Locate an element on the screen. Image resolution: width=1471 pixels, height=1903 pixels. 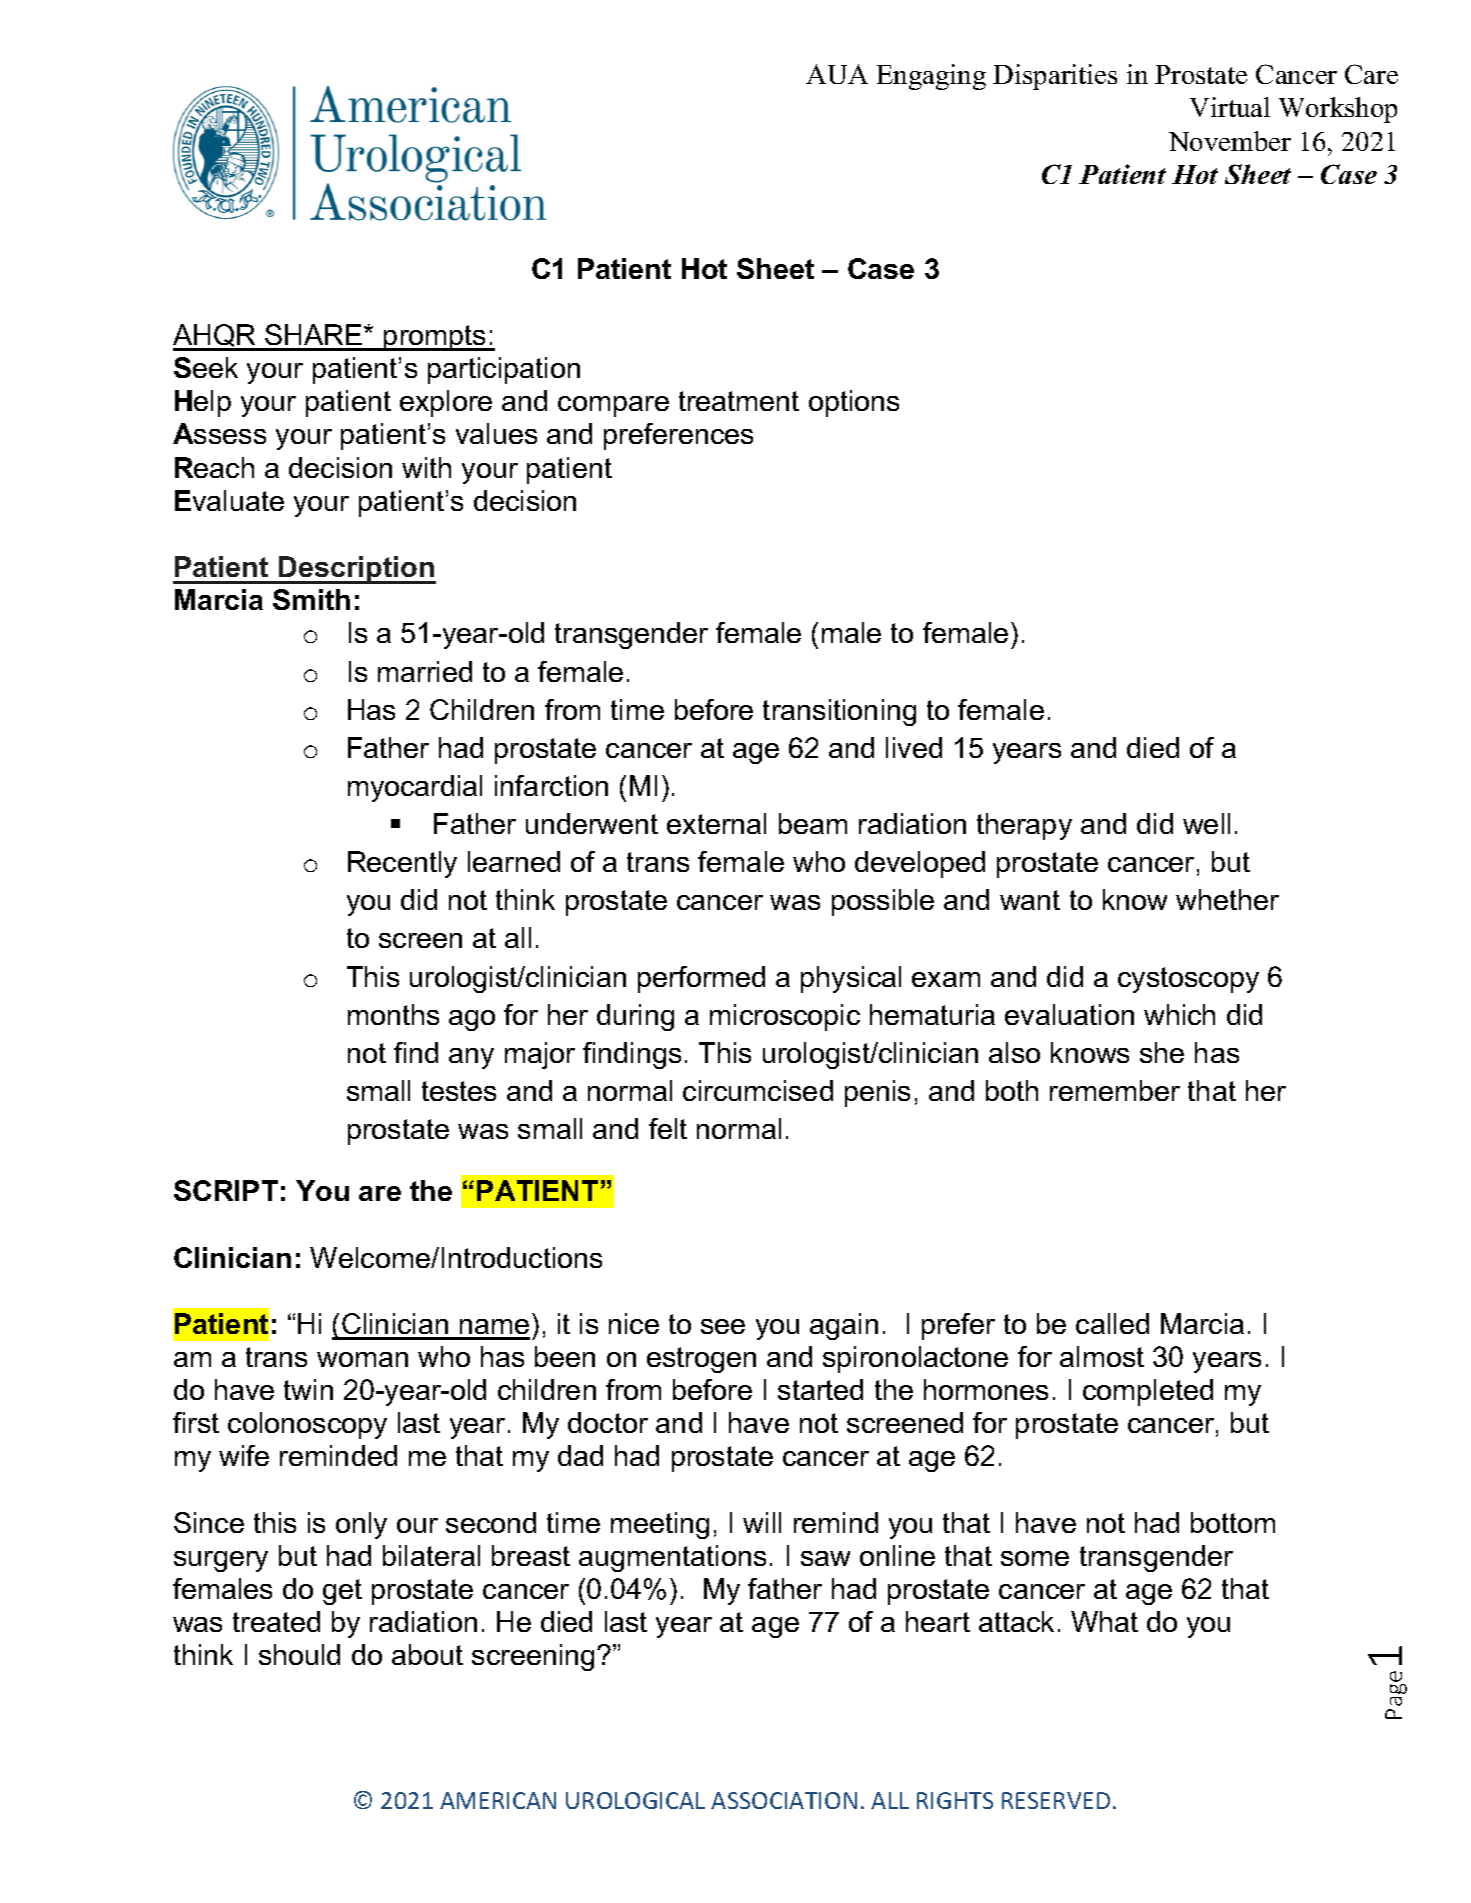
physical is located at coordinates (851, 979).
